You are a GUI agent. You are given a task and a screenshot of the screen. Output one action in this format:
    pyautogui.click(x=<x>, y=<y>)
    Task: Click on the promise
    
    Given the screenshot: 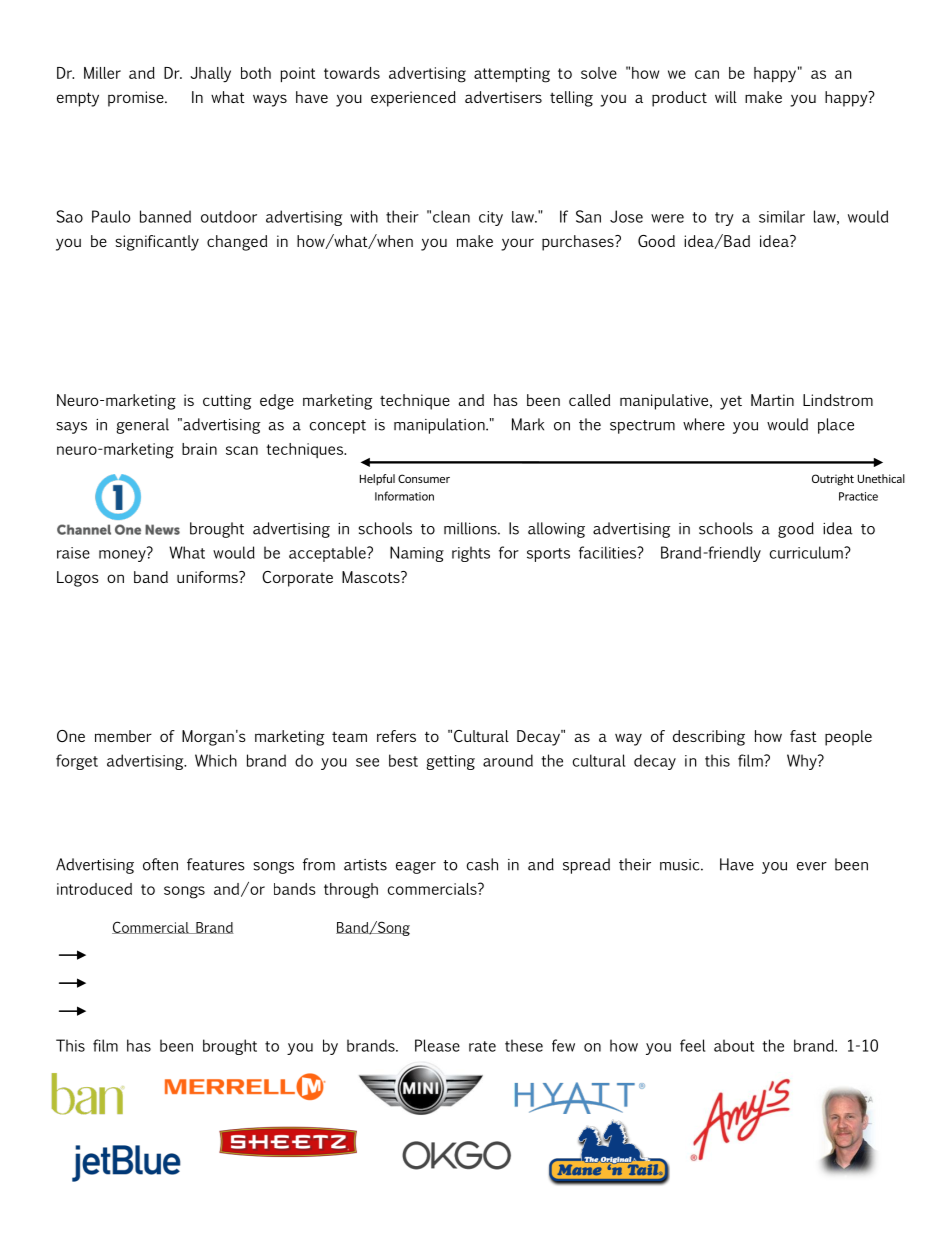 What is the action you would take?
    pyautogui.click(x=137, y=99)
